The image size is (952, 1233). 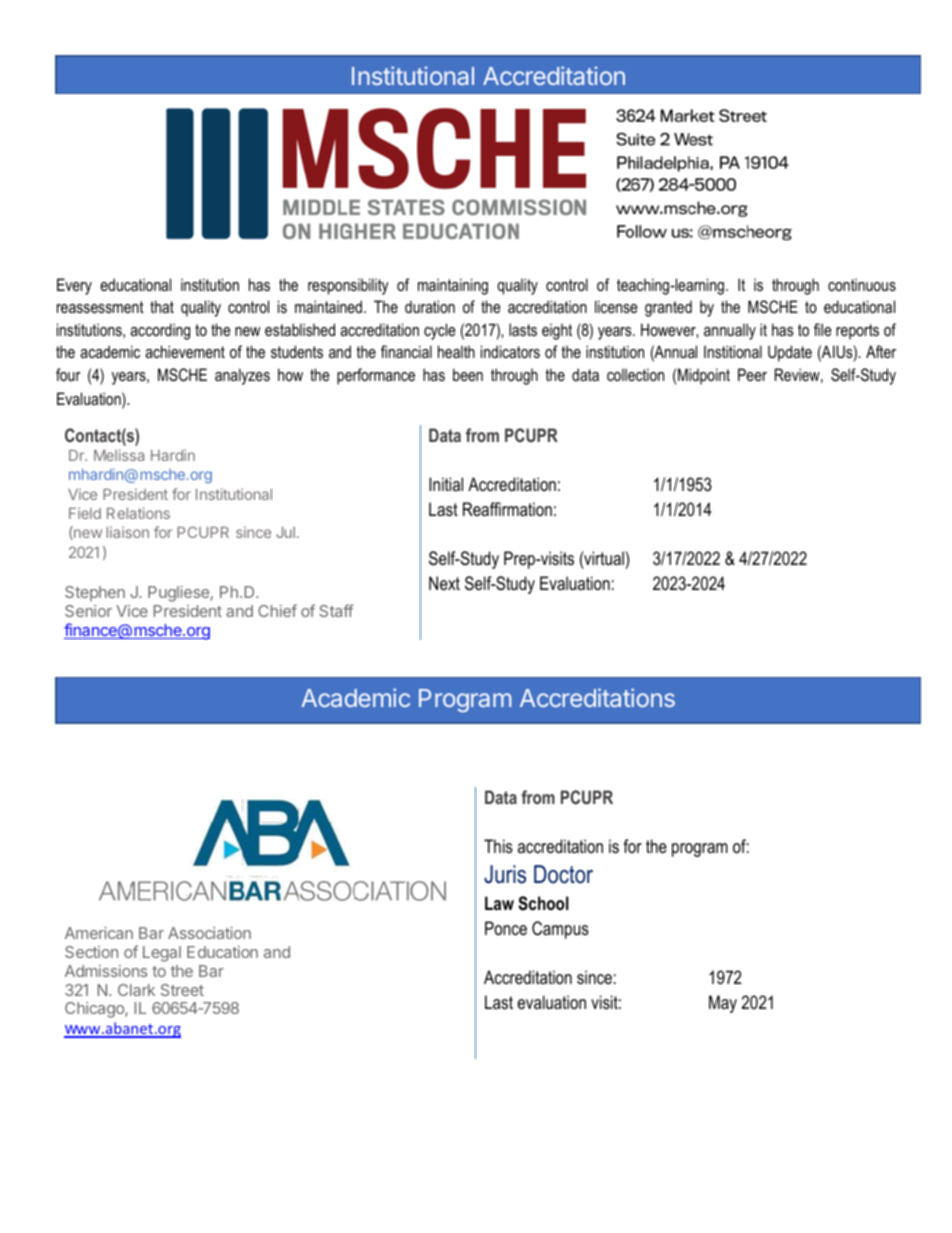 What do you see at coordinates (182, 990) in the image?
I see `Street` at bounding box center [182, 990].
